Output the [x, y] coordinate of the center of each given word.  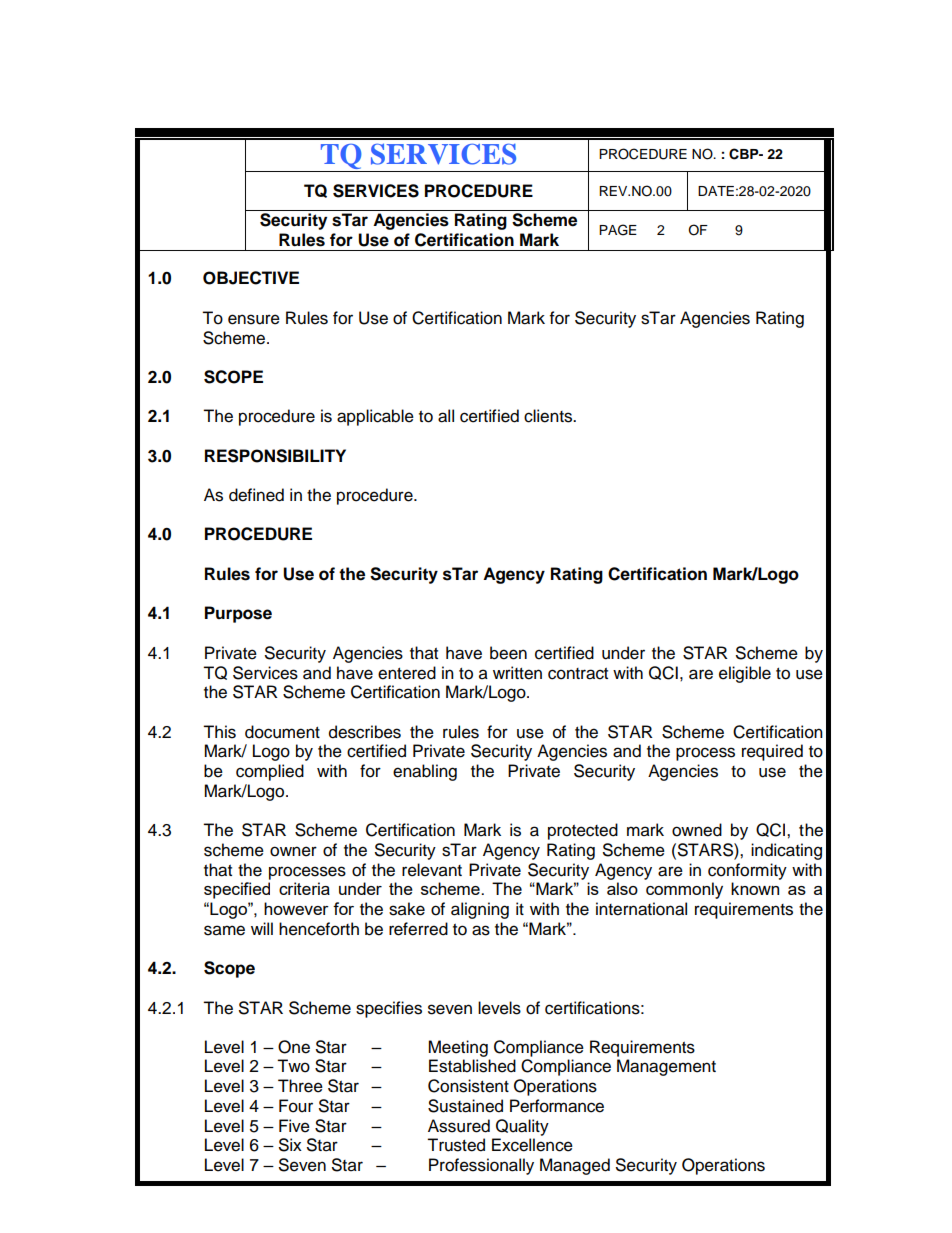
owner [293, 851]
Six [290, 1145]
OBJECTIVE [251, 278]
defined [256, 495]
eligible [745, 674]
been [508, 653]
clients [549, 416]
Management [666, 1067]
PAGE [618, 230]
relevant [432, 870]
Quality [522, 1127]
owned [697, 830]
